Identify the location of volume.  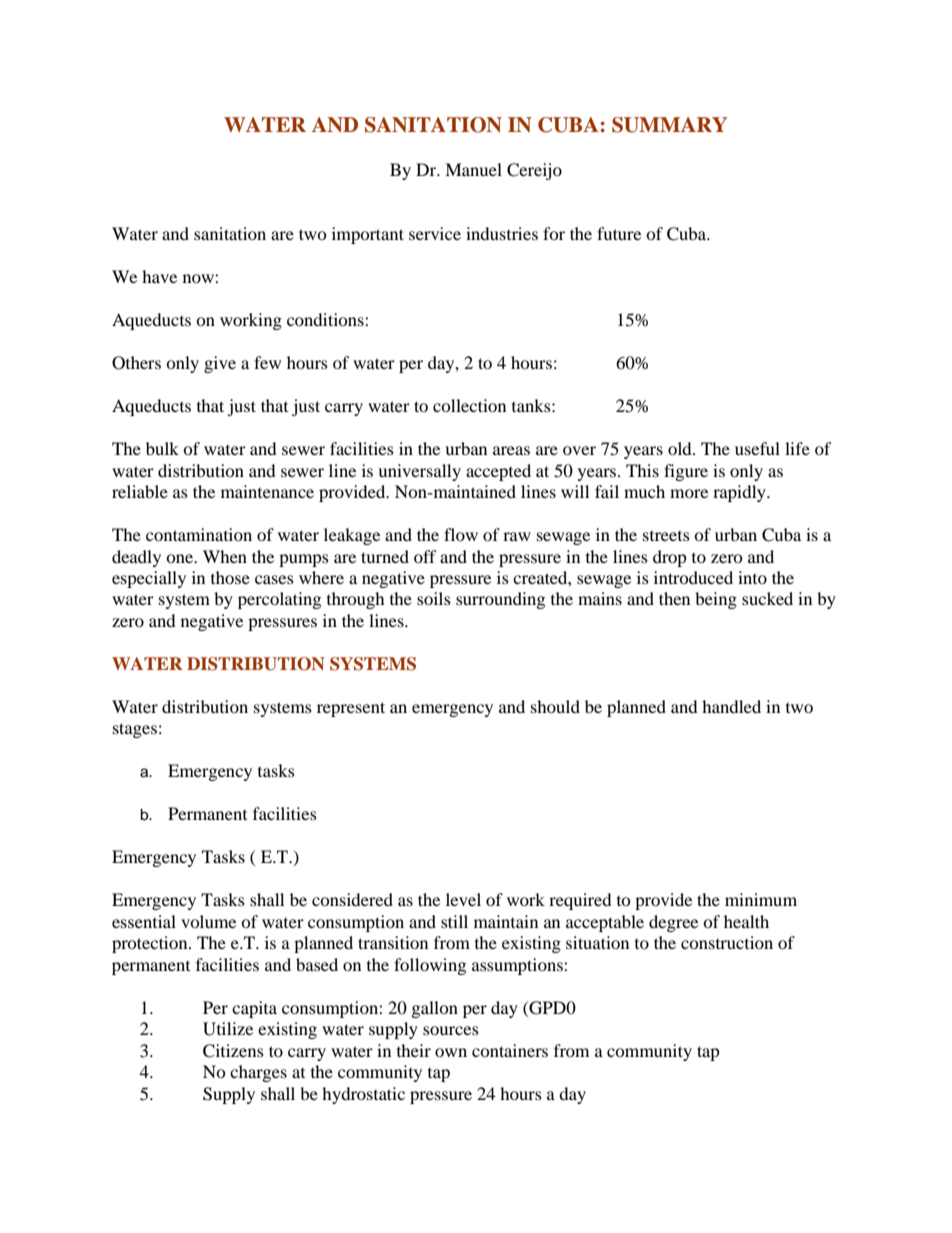
(208, 921).
